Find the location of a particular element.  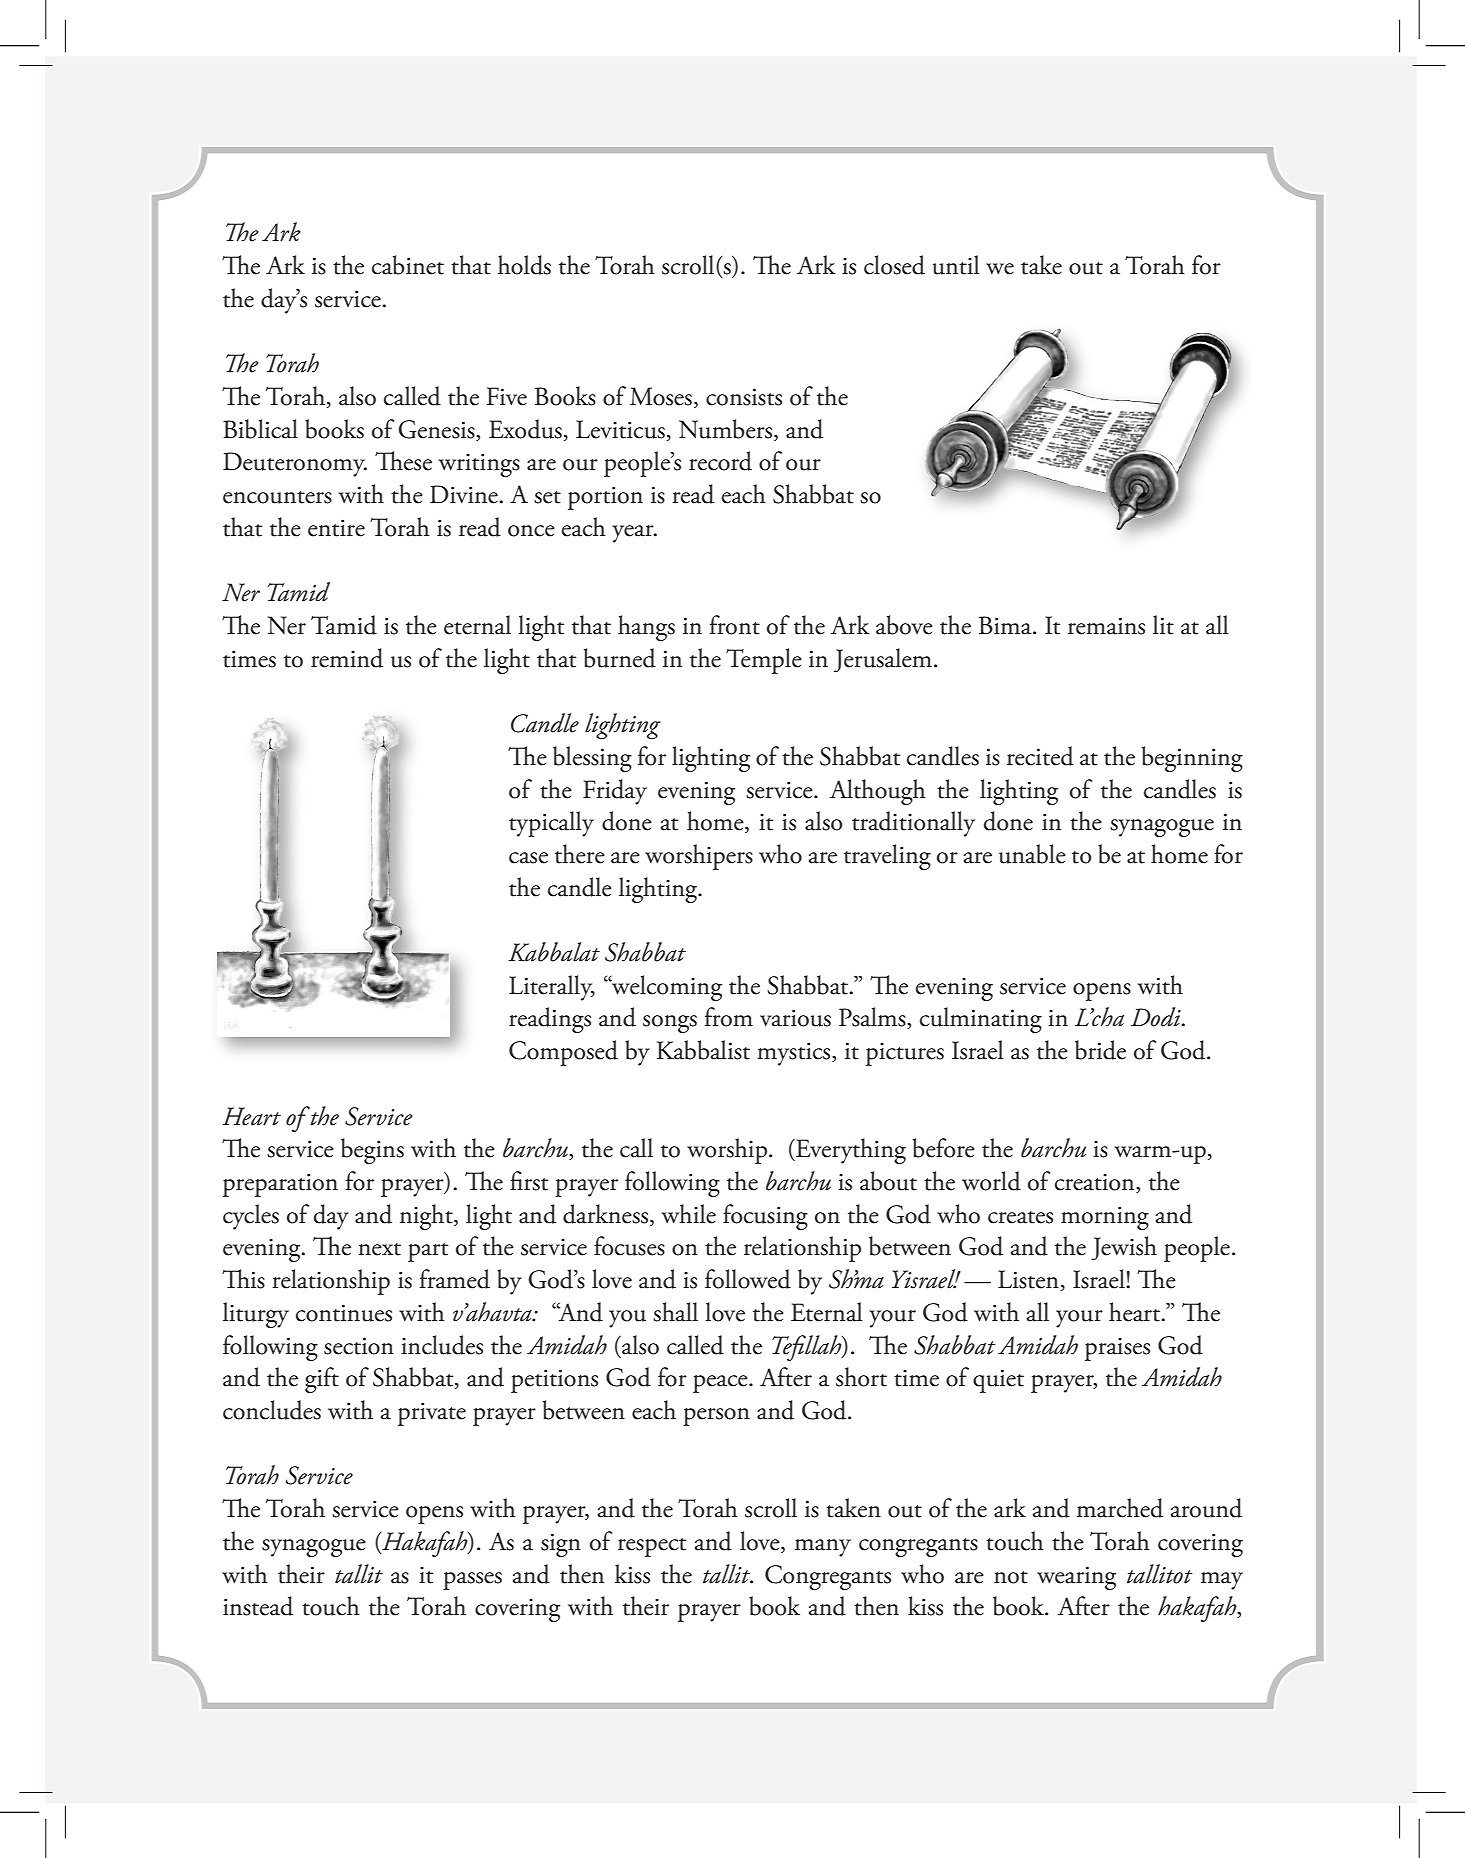

consists is located at coordinates (744, 397).
